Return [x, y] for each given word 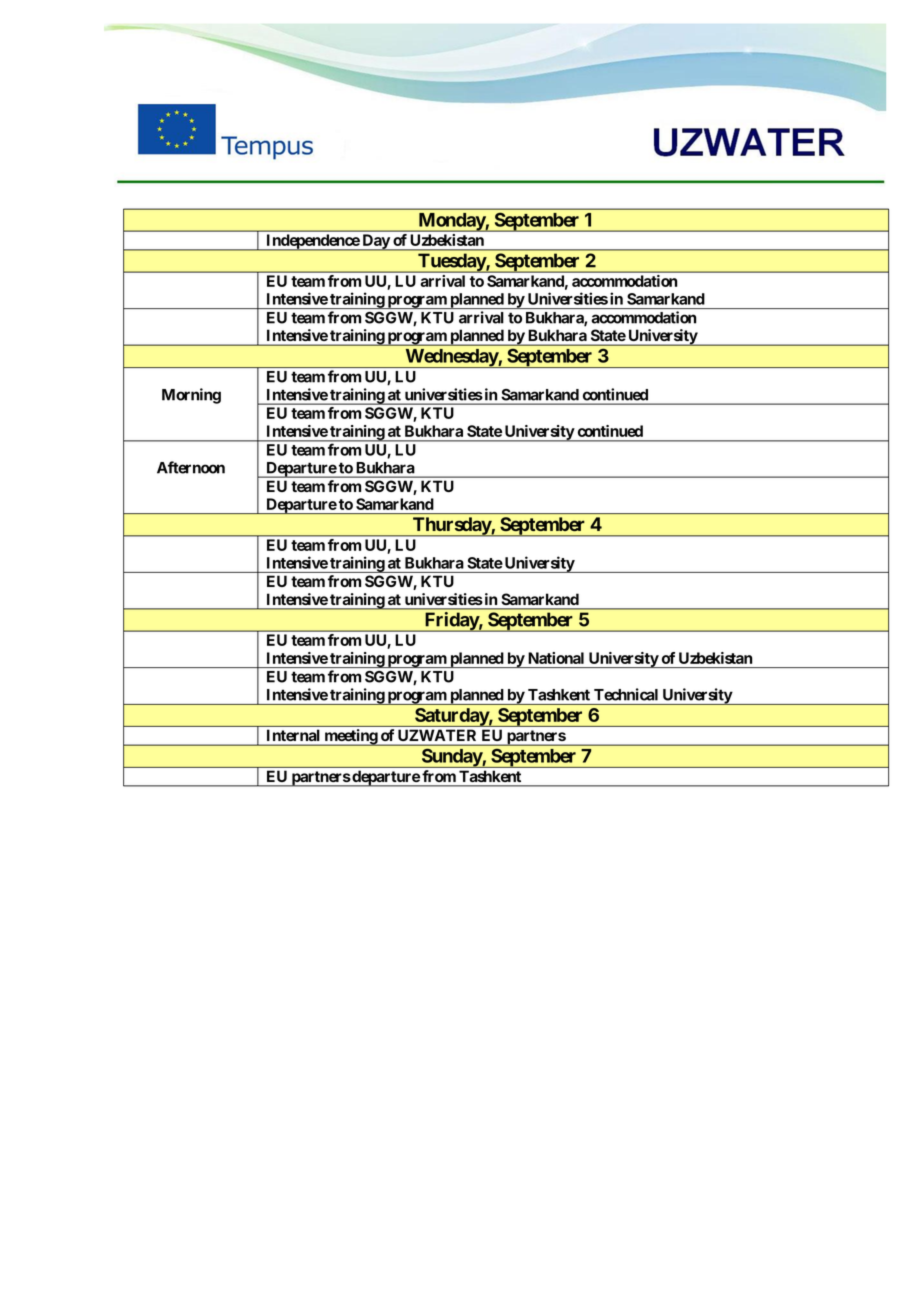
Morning [191, 396]
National [556, 658]
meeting [350, 737]
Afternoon [191, 467]
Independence [312, 242]
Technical [626, 694]
